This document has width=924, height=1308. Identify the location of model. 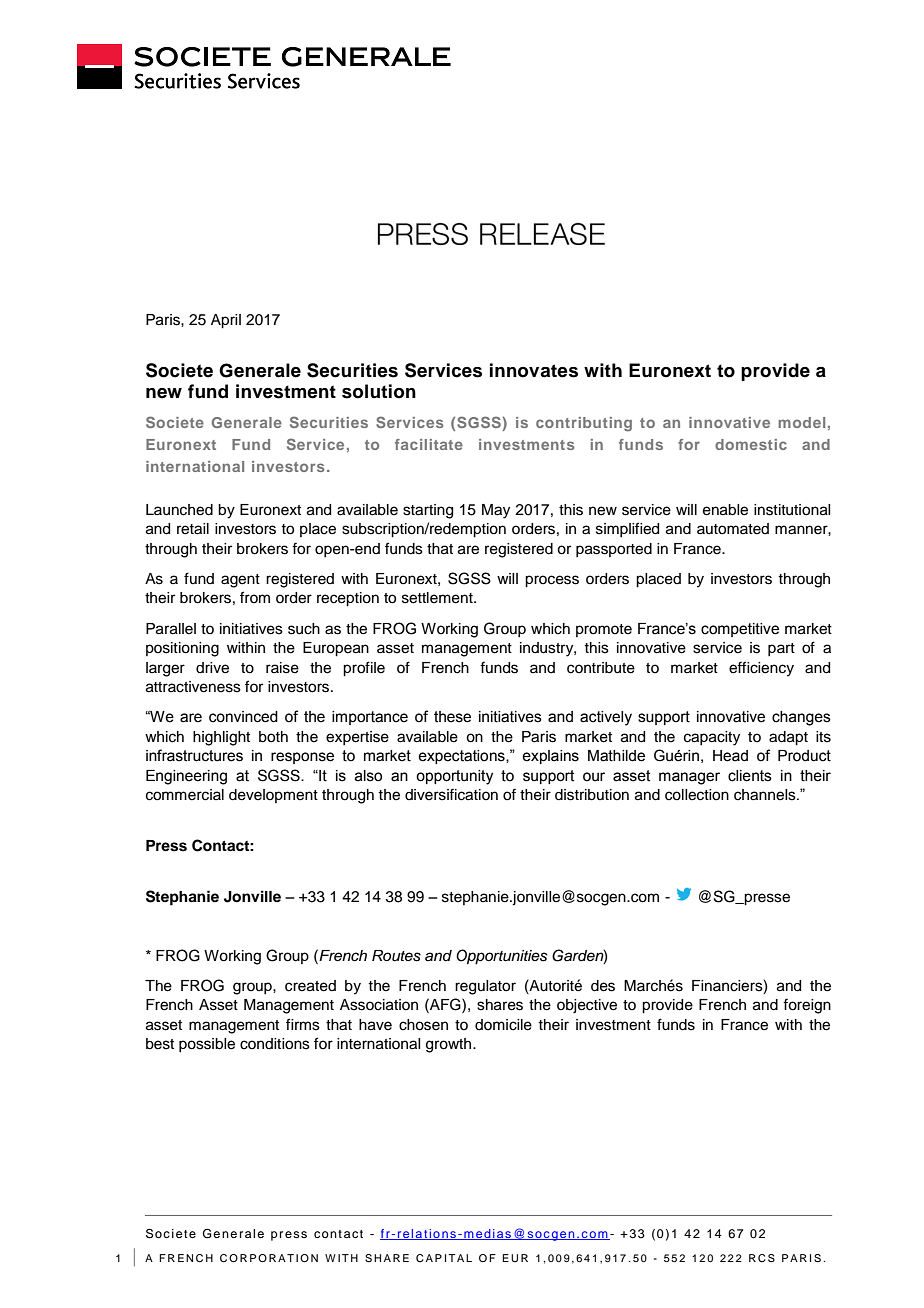
(801, 422).
